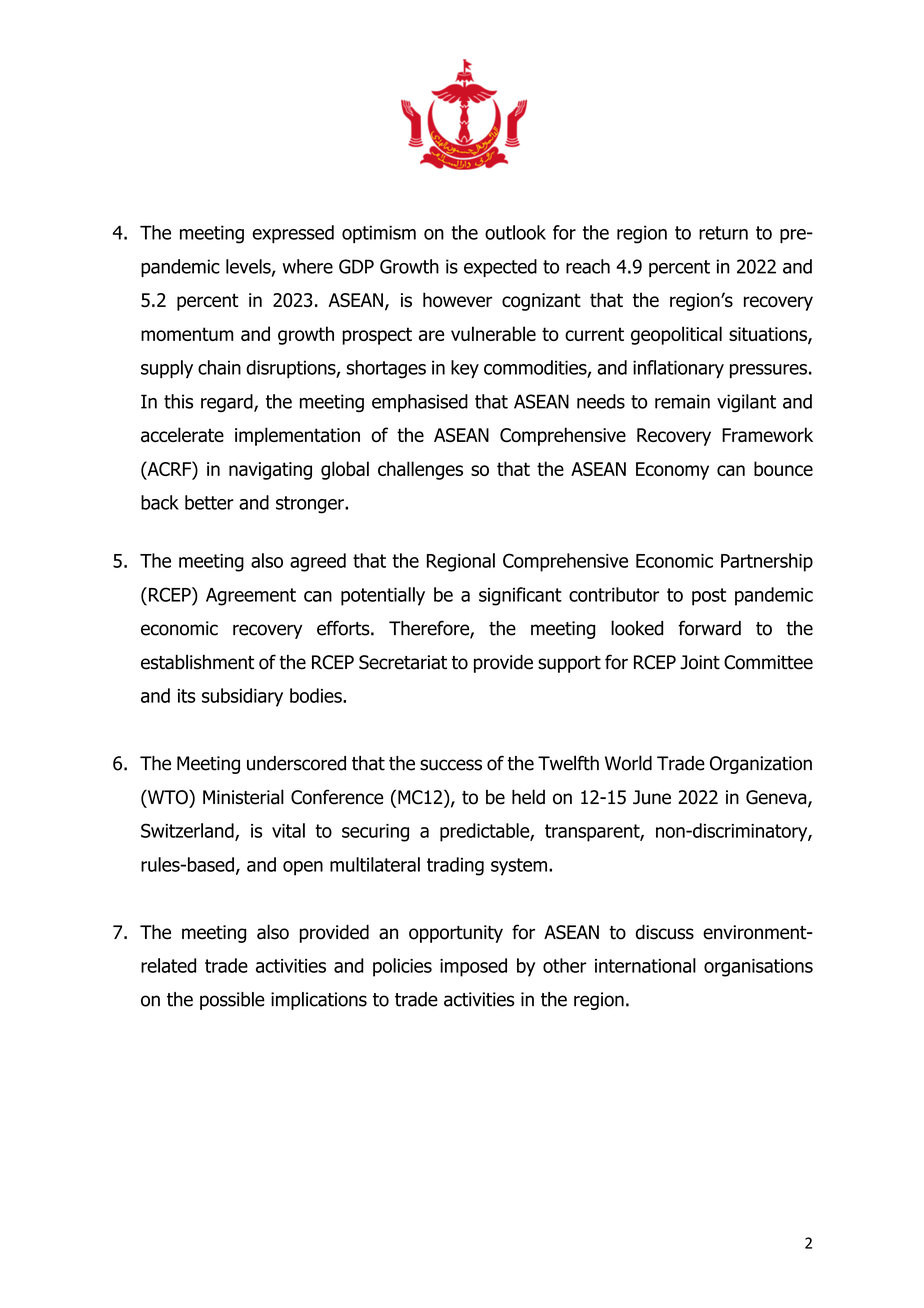  I want to click on organisations, so click(758, 968).
